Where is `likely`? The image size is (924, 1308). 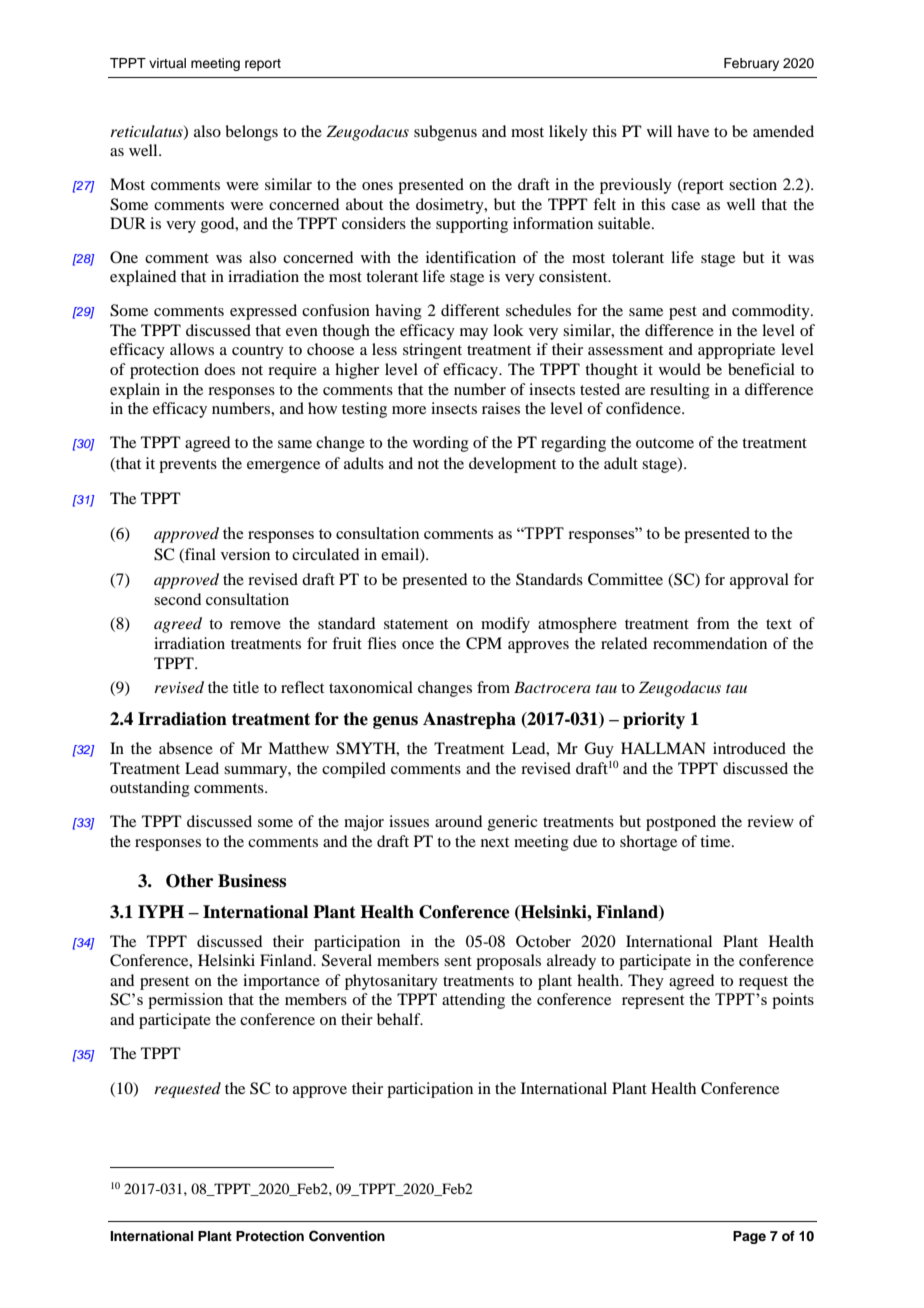
likely is located at coordinates (568, 133).
